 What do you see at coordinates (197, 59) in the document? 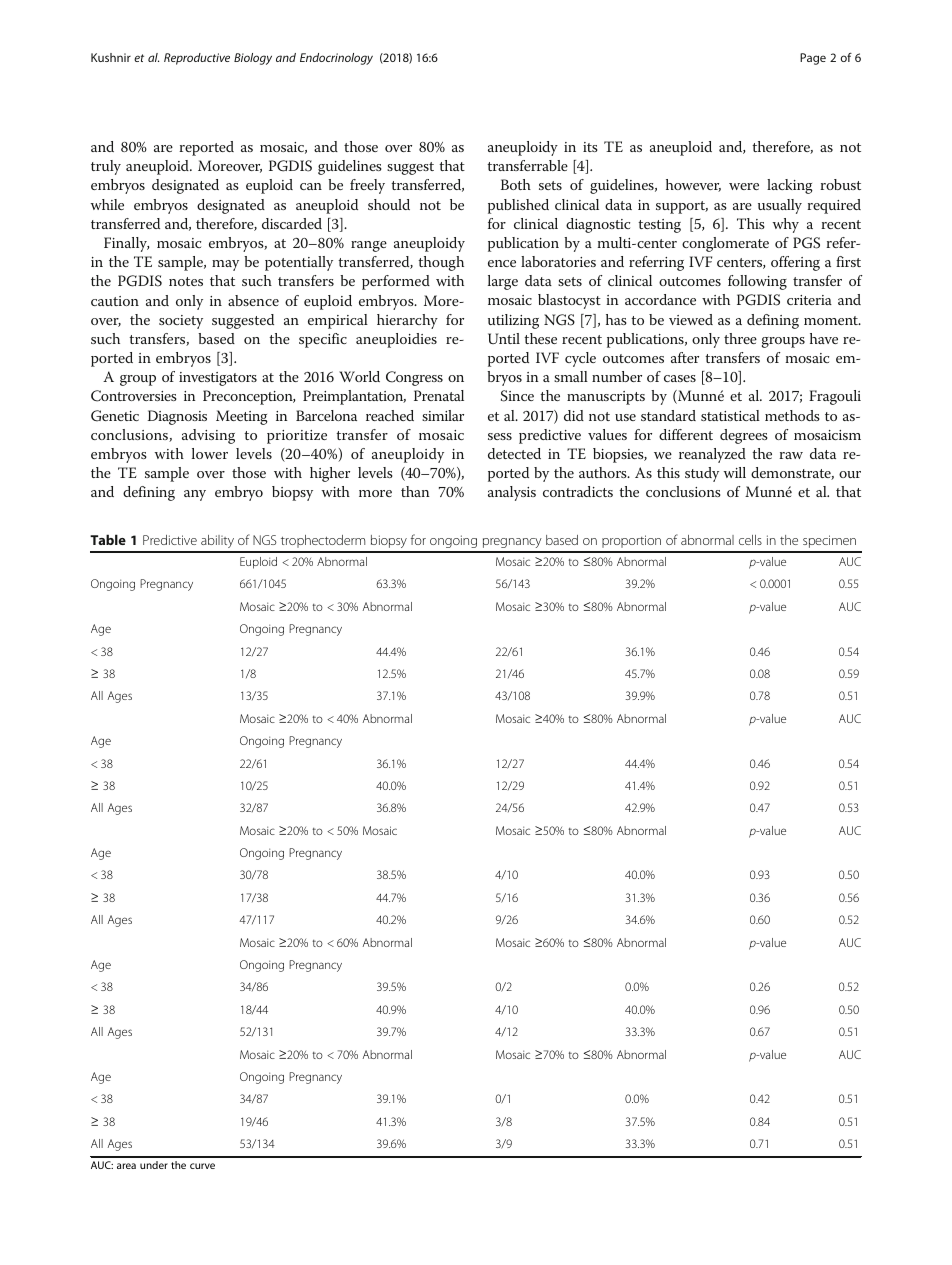
I see `Reproductive` at bounding box center [197, 59].
